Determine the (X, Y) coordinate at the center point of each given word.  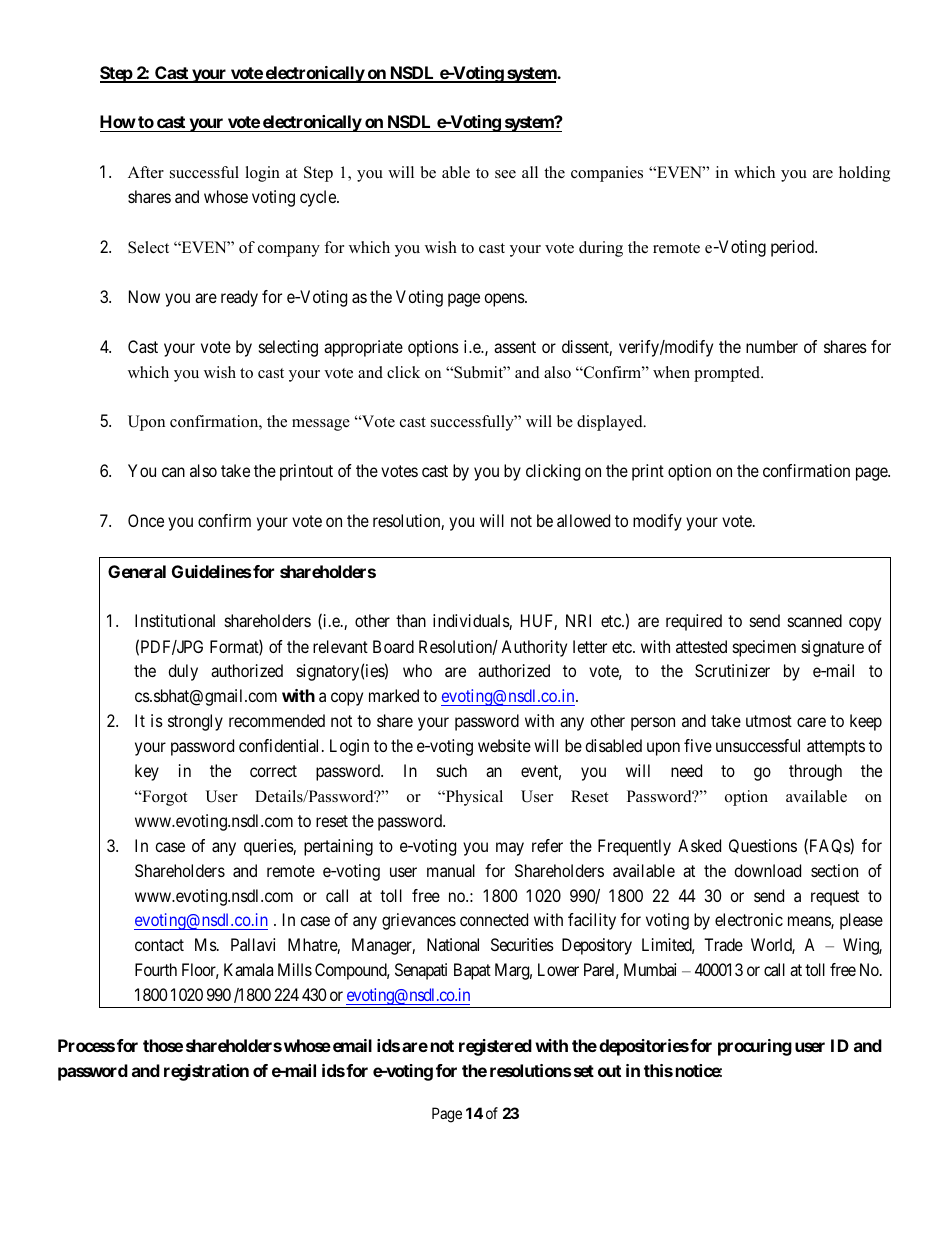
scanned (815, 620)
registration (206, 1072)
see (505, 174)
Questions (763, 846)
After (146, 172)
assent (515, 347)
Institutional (175, 620)
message (321, 425)
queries (269, 847)
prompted (728, 374)
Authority (534, 648)
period (793, 248)
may (510, 849)
